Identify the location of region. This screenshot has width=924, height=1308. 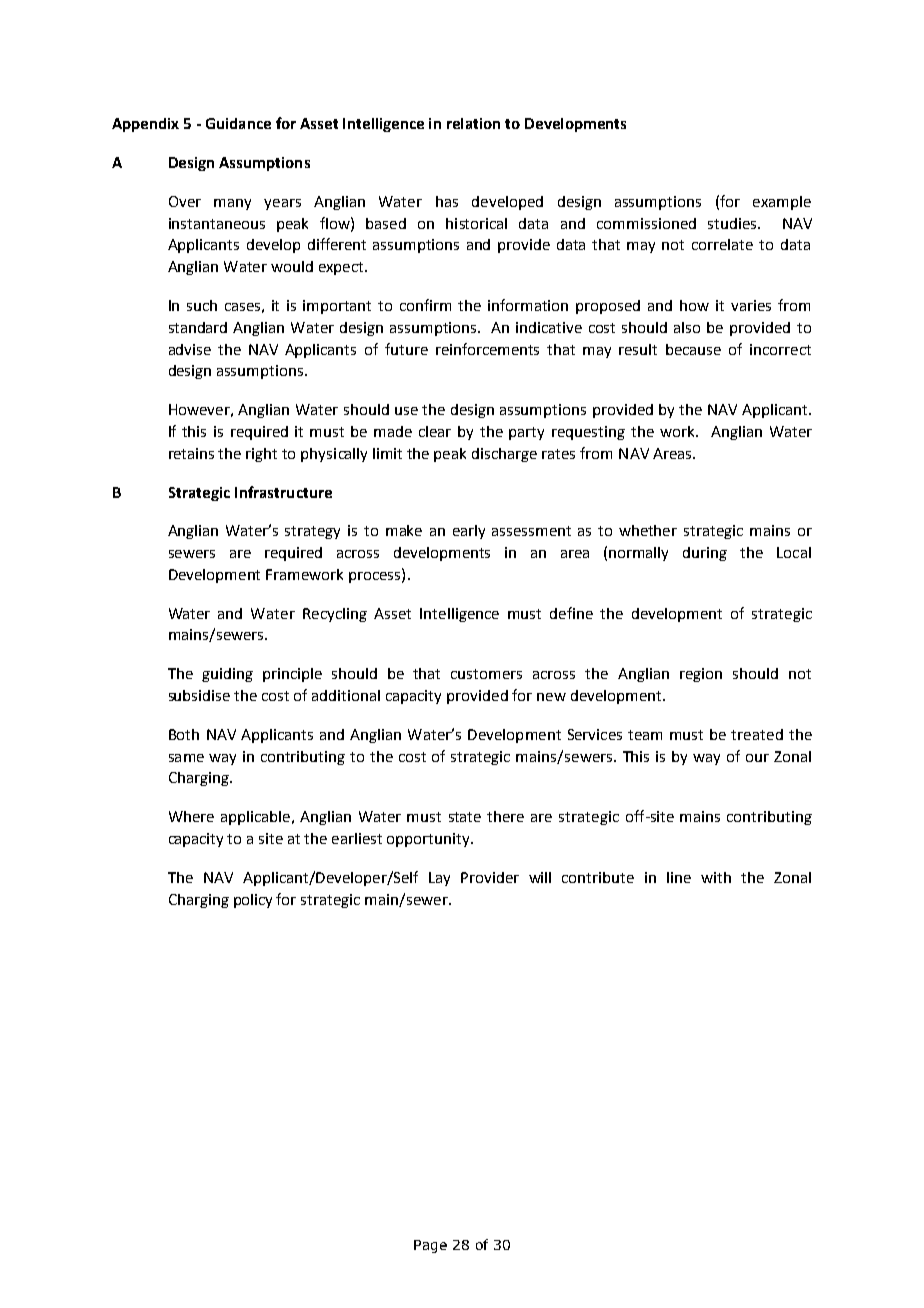
(701, 675).
